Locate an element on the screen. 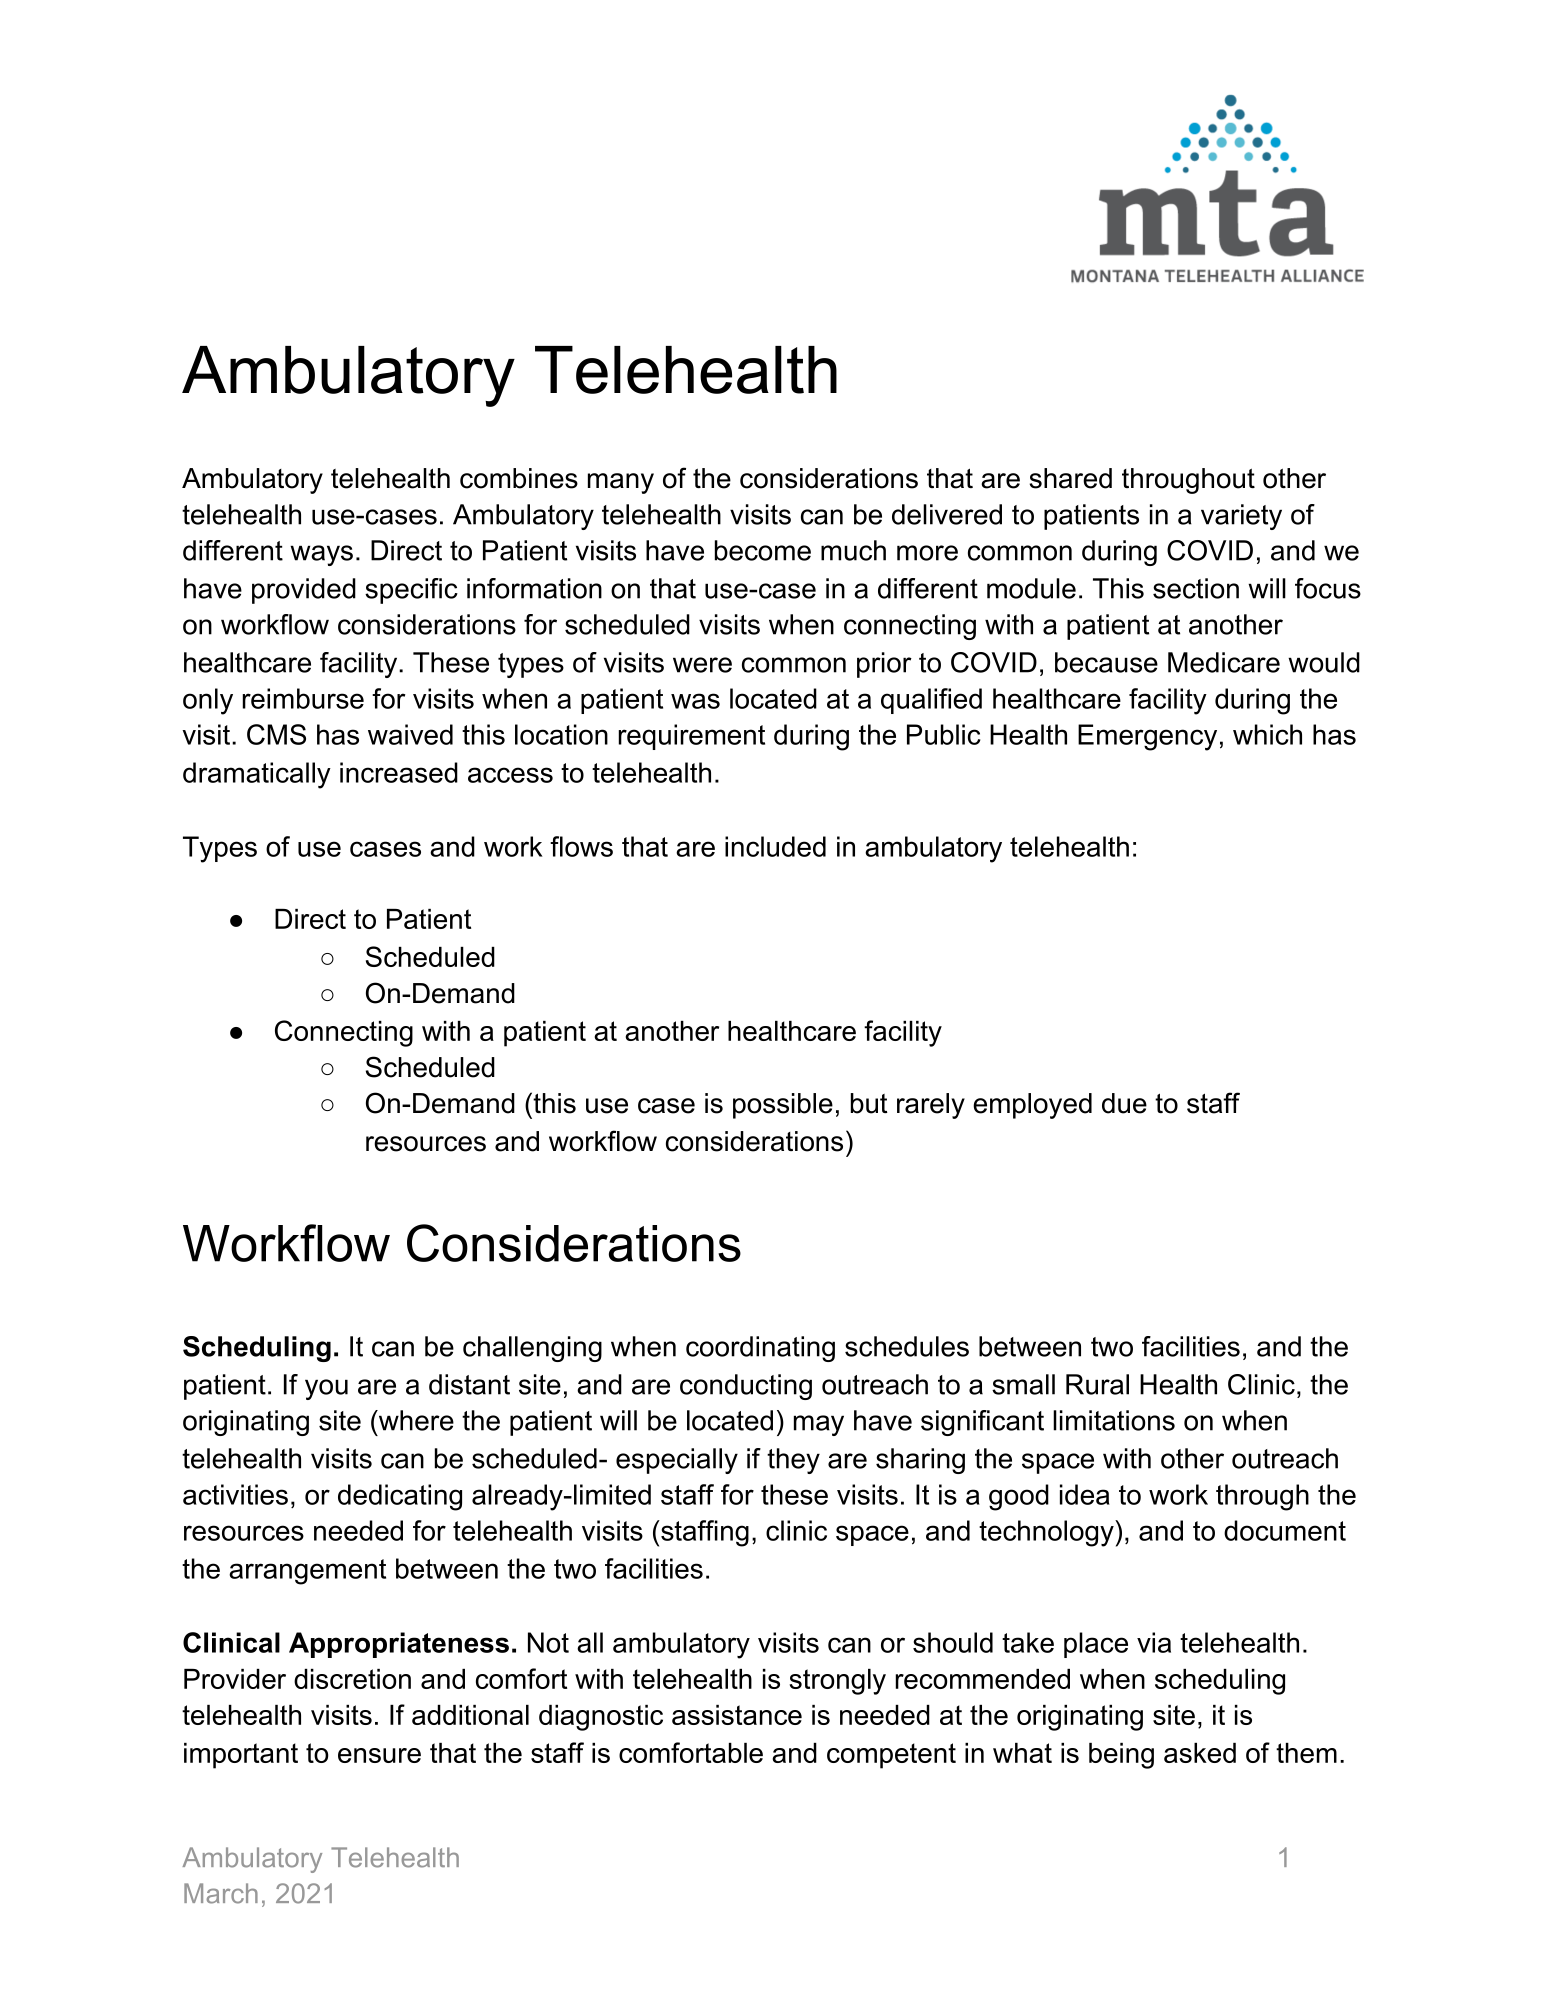 This screenshot has width=1550, height=2006. become is located at coordinates (763, 550).
